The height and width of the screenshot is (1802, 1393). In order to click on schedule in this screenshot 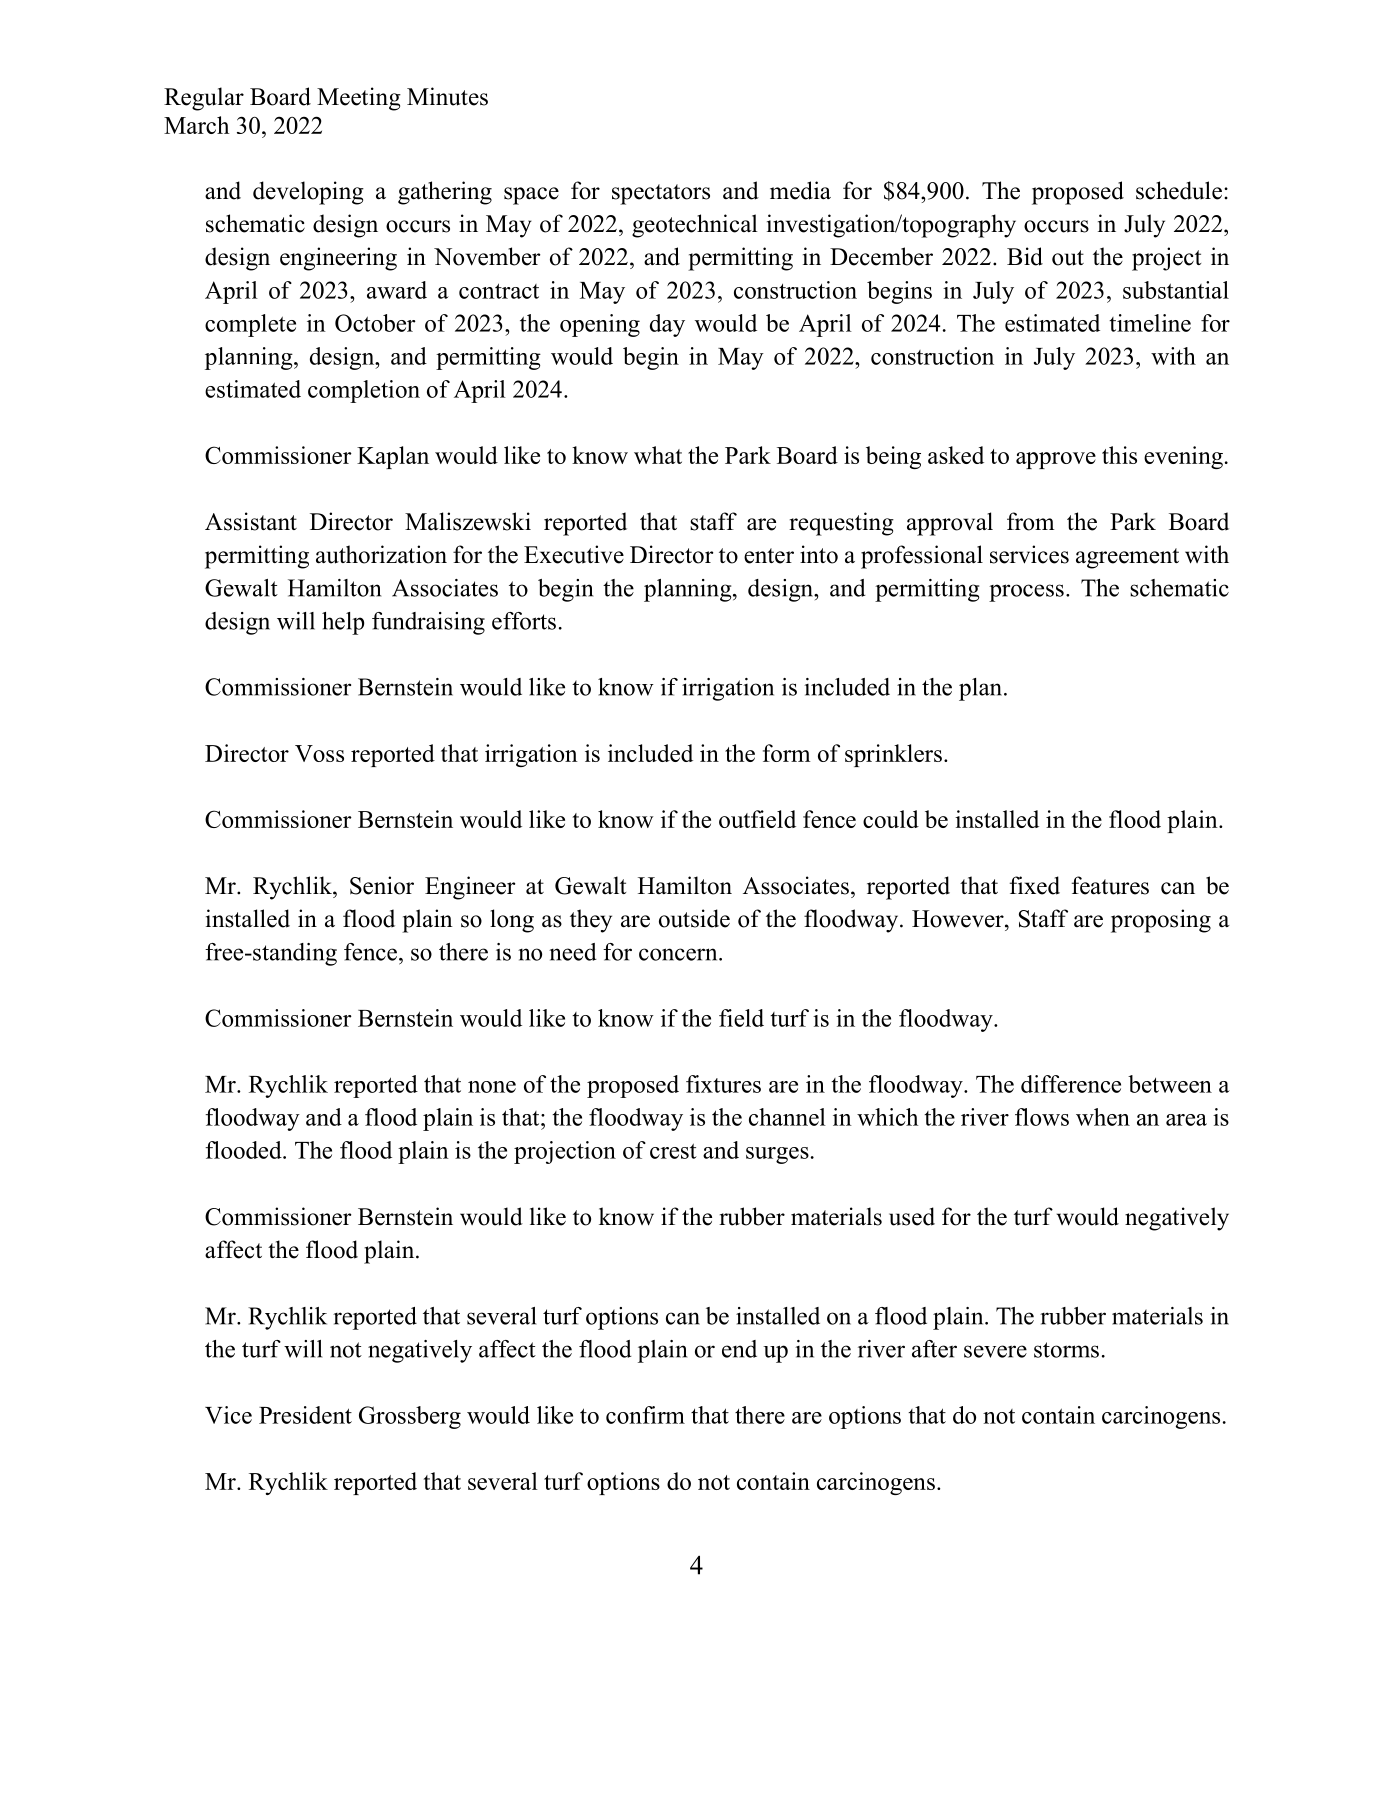, I will do `click(1179, 190)`.
